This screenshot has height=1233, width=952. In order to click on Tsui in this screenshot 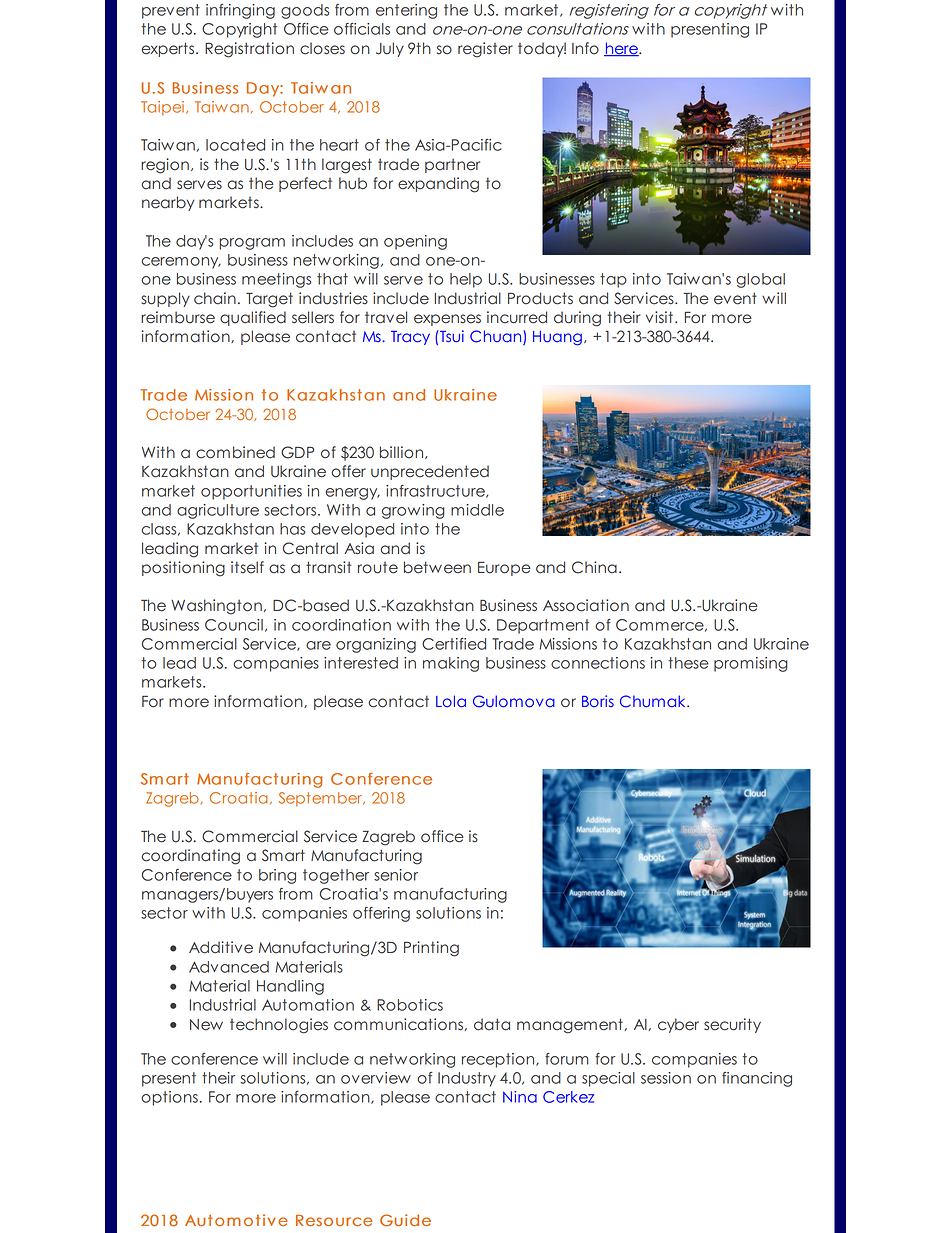, I will do `click(451, 336)`.
